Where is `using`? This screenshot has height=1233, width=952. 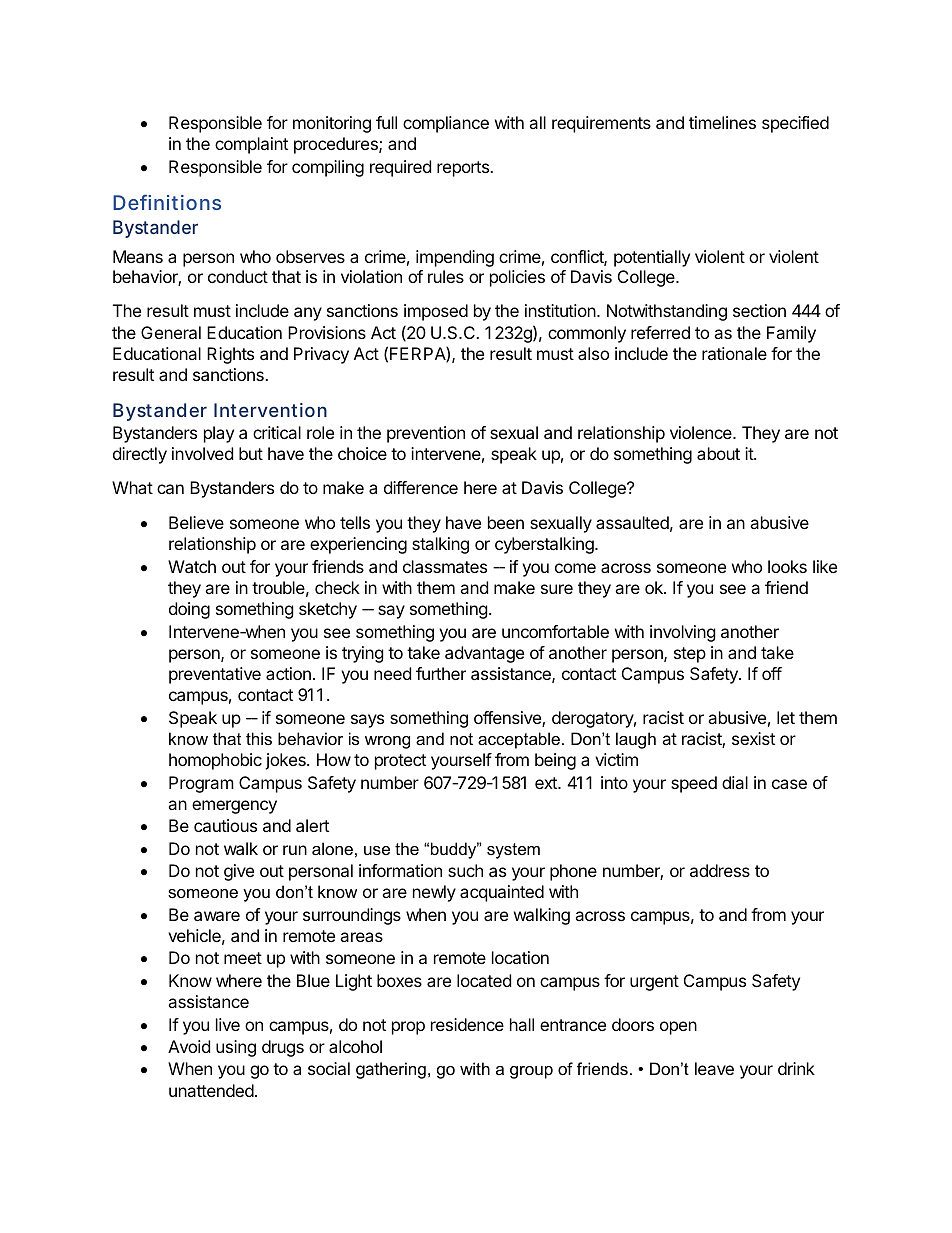
using is located at coordinates (236, 1048).
